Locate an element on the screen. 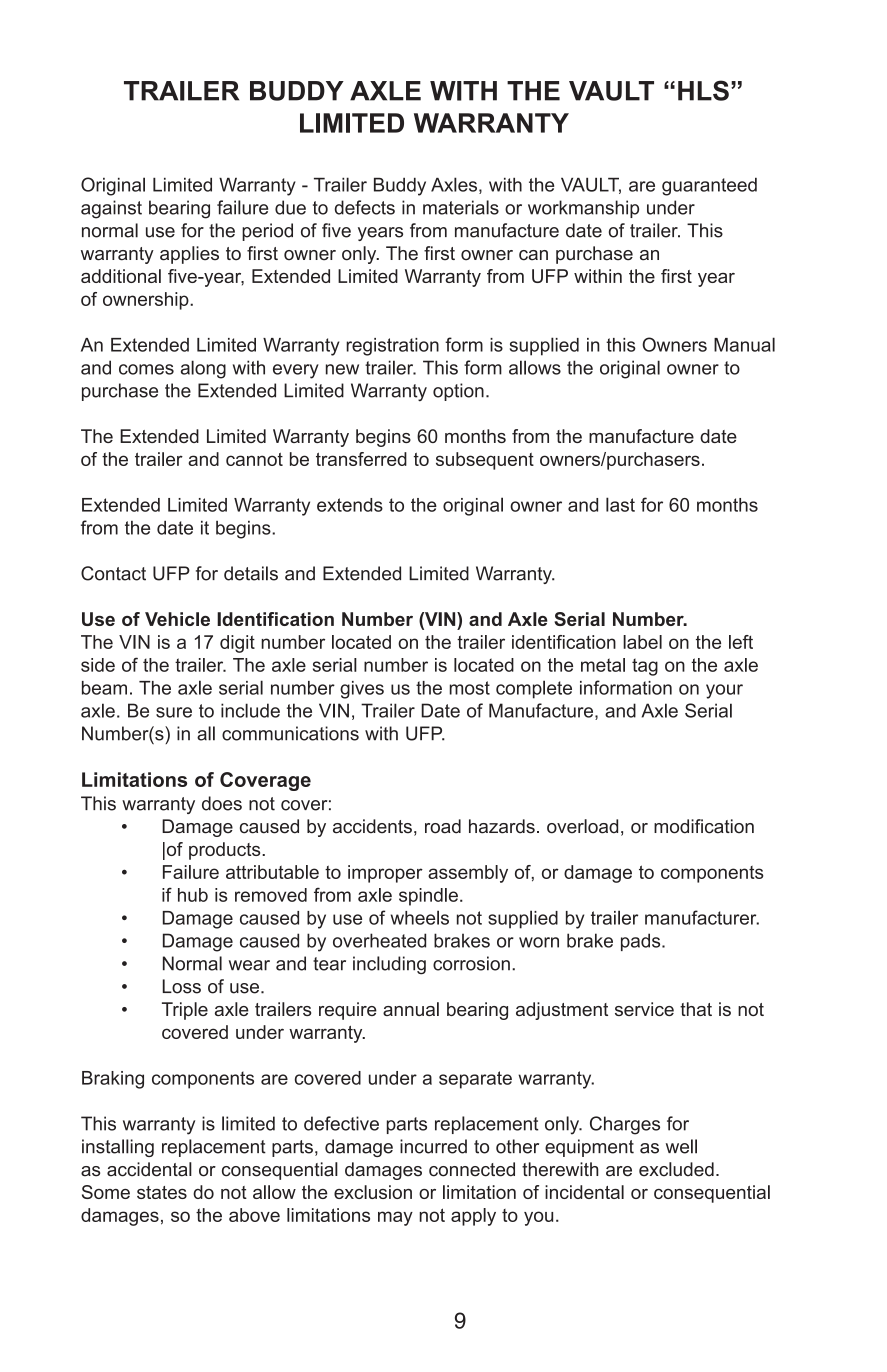 Image resolution: width=887 pixels, height=1372 pixels. against is located at coordinates (111, 209).
